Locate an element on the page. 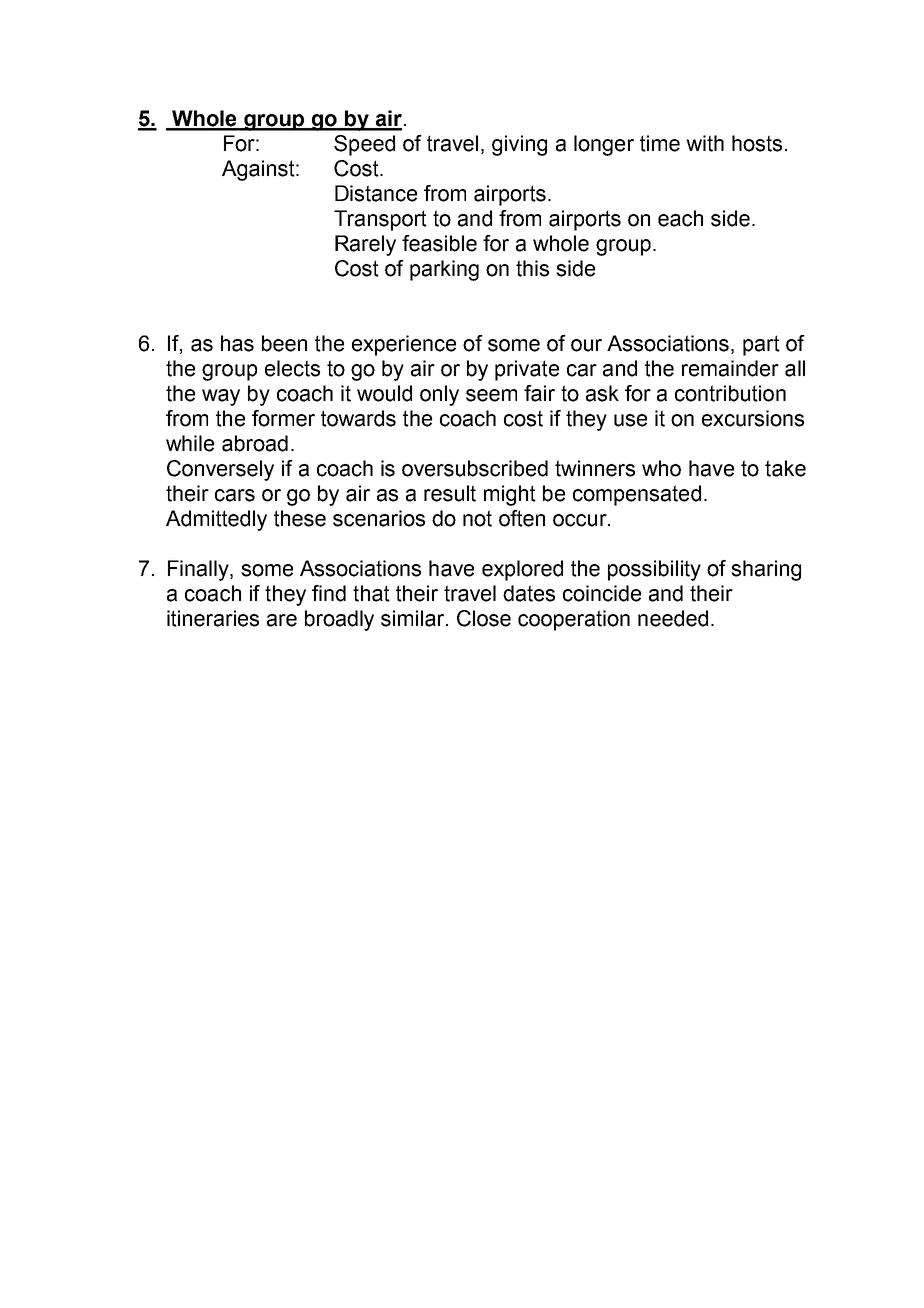 Image resolution: width=924 pixels, height=1308 pixels. Speed is located at coordinates (364, 145).
